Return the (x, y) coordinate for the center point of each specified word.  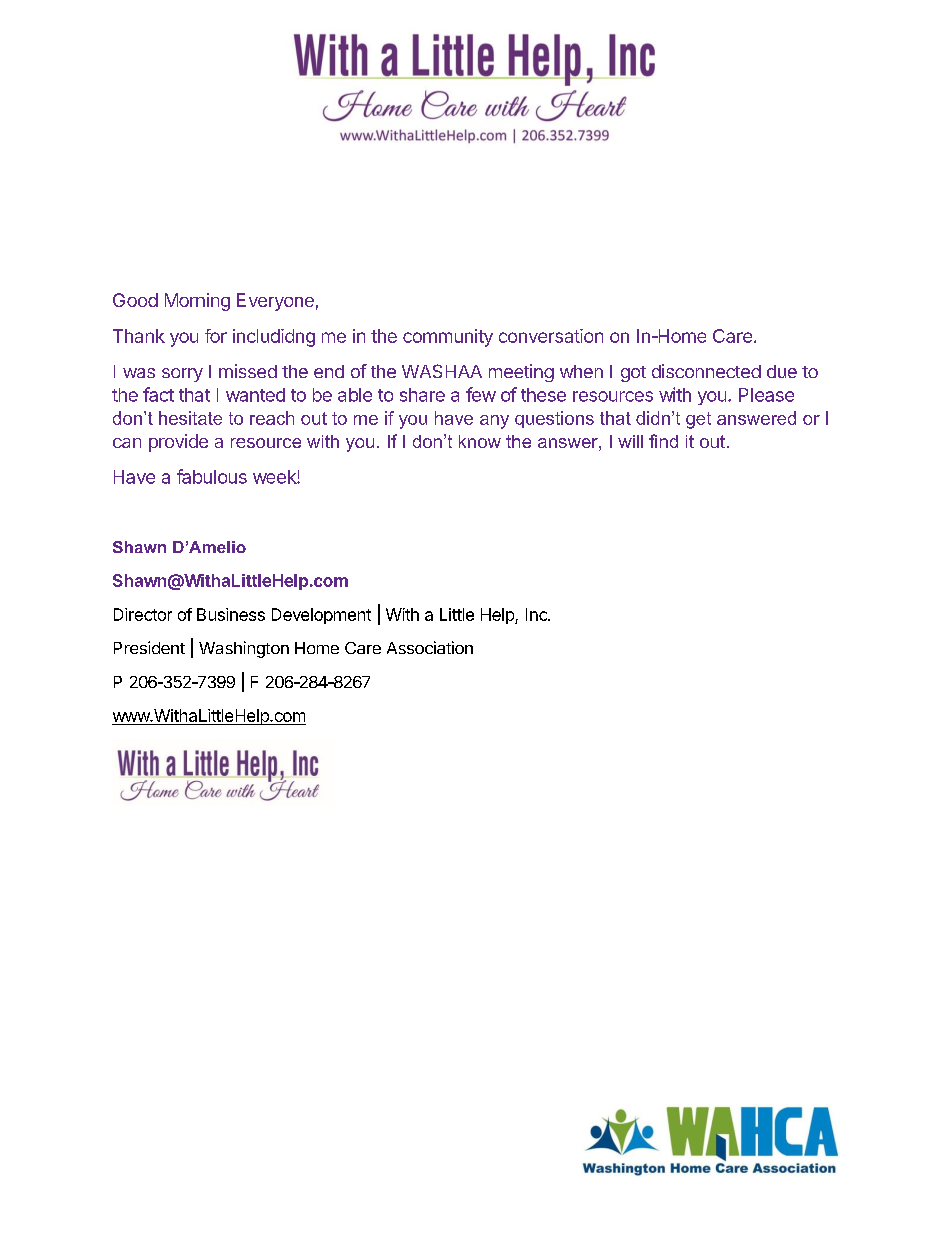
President (149, 647)
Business (231, 614)
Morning (197, 302)
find (663, 441)
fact (158, 394)
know (480, 441)
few (481, 394)
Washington (244, 649)
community (448, 338)
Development (321, 616)
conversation (551, 336)
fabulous (212, 476)
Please (766, 395)
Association (430, 647)
